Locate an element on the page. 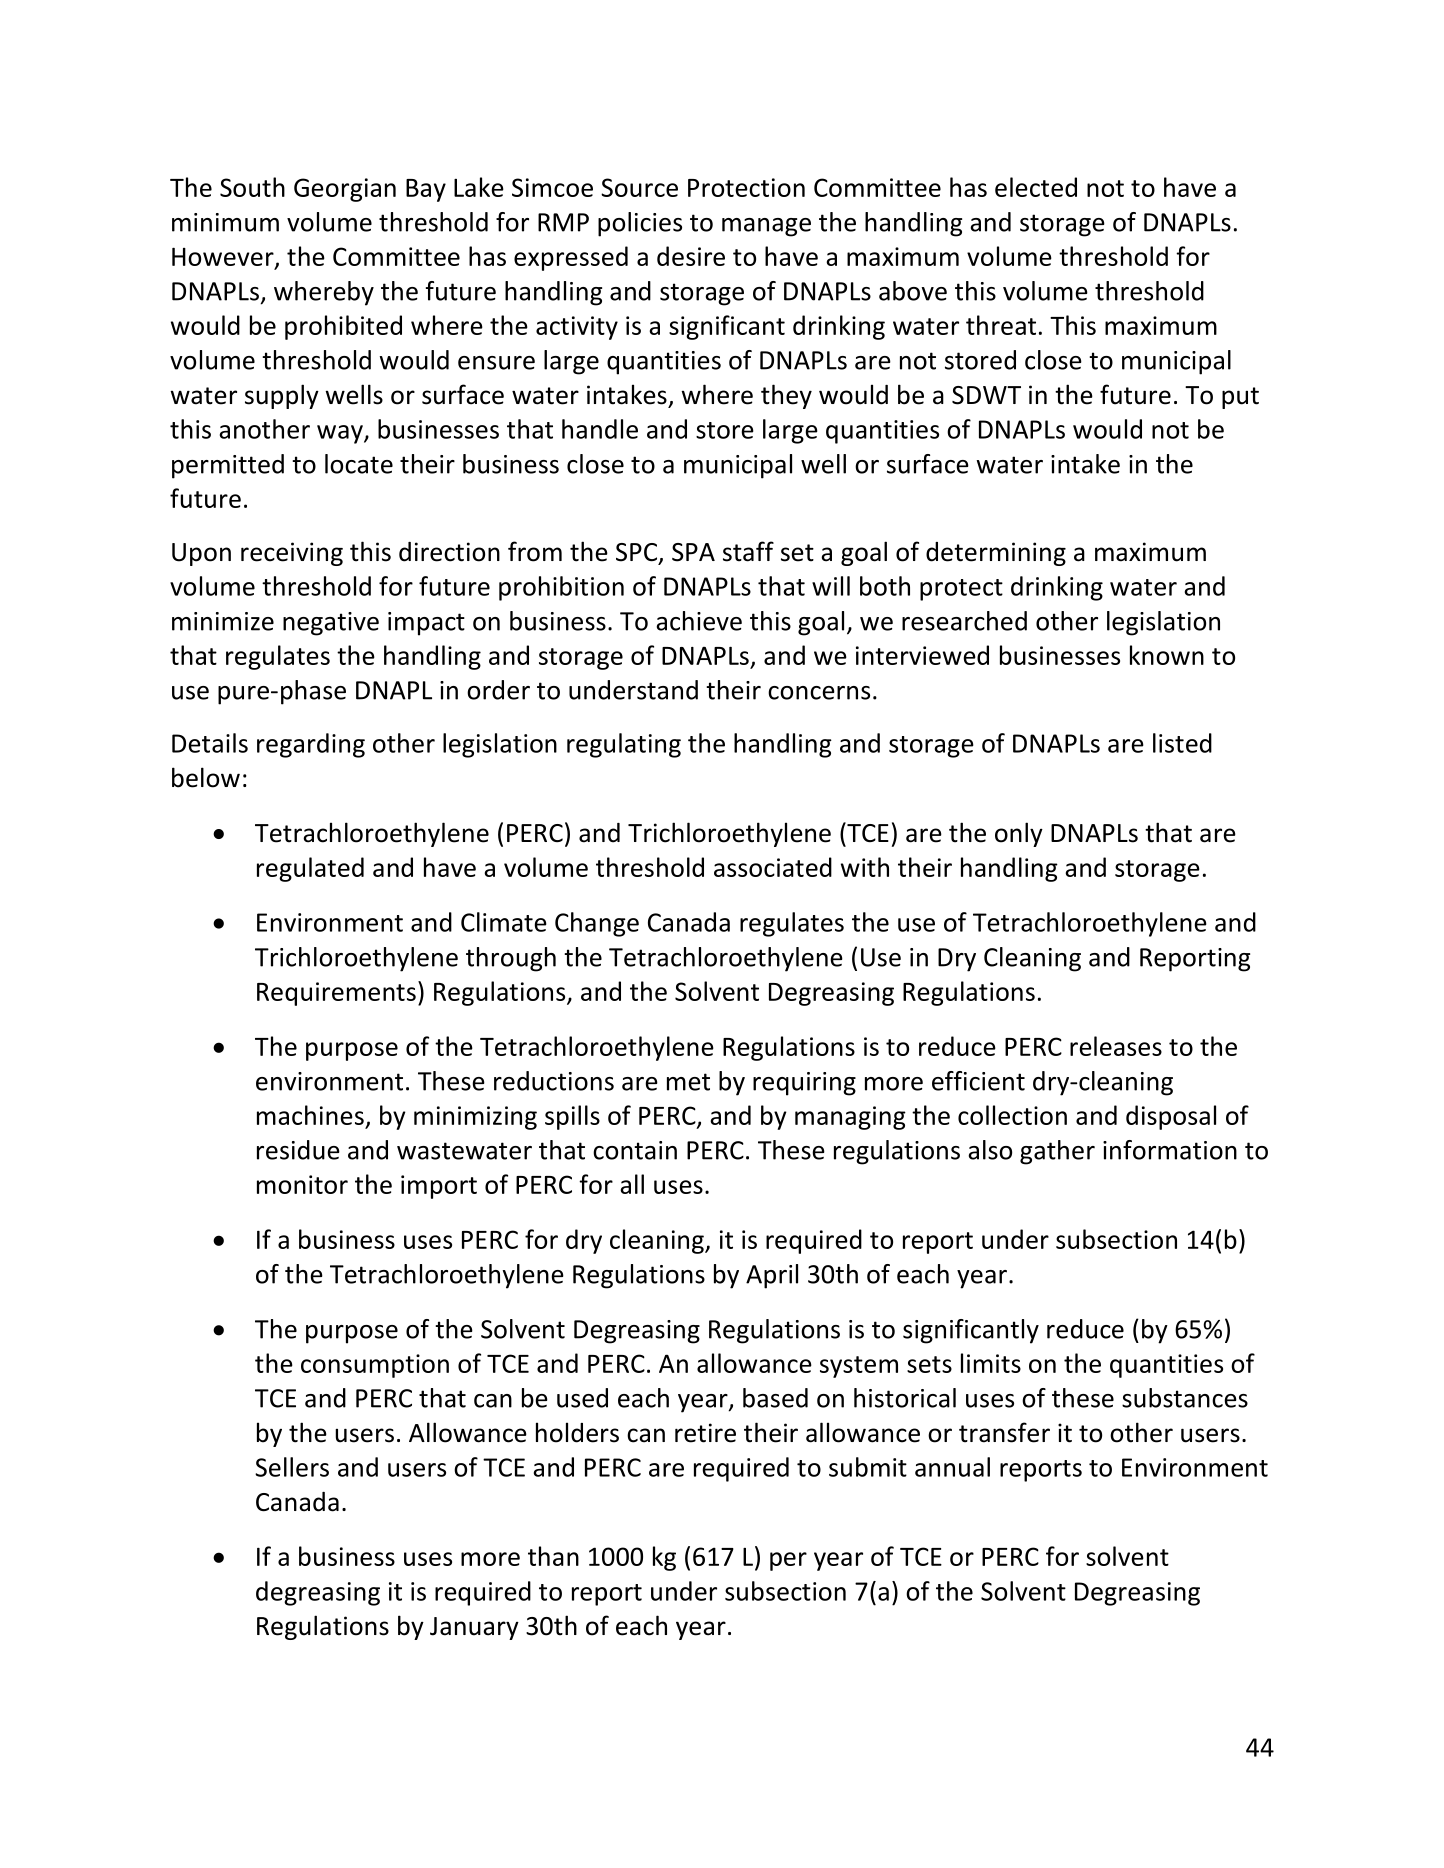  regulated is located at coordinates (310, 869).
